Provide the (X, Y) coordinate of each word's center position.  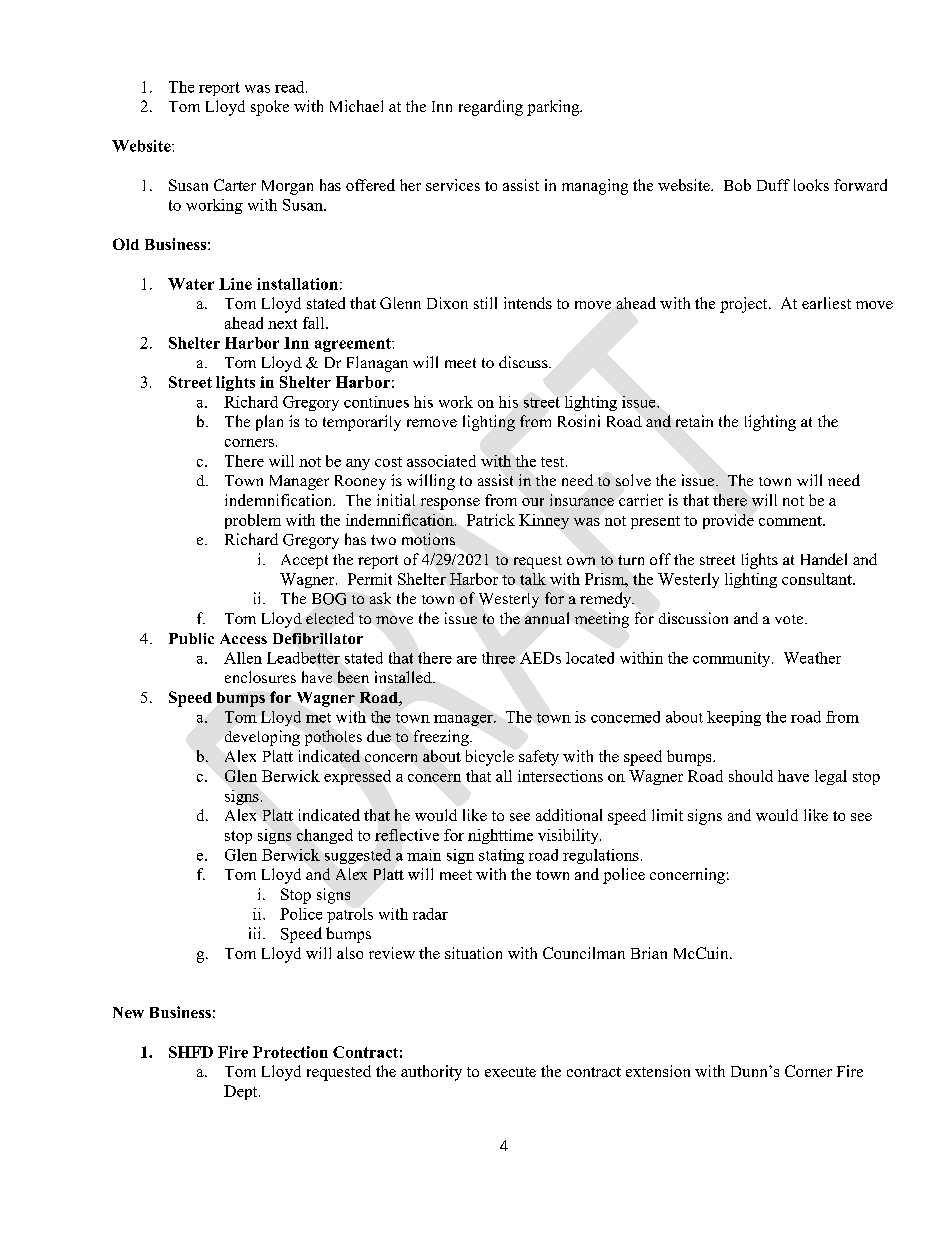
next (282, 324)
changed (325, 836)
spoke (270, 108)
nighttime (500, 836)
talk (533, 579)
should (751, 776)
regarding (491, 108)
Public (191, 638)
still (485, 303)
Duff (773, 185)
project (745, 305)
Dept (242, 1092)
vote (790, 619)
